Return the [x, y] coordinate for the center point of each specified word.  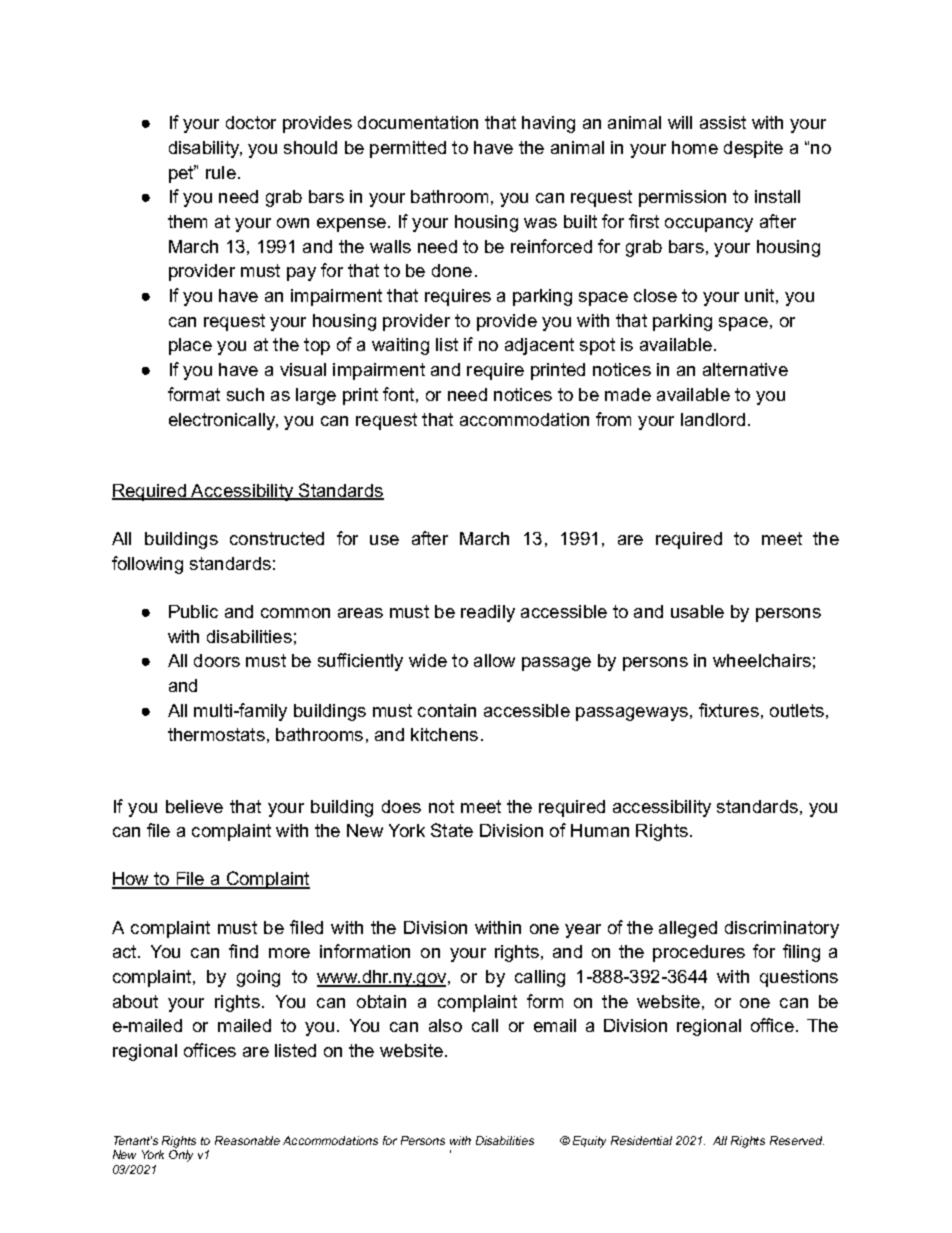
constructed [277, 538]
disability [205, 149]
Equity [589, 1142]
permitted [408, 149]
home [695, 147]
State [452, 830]
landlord [713, 419]
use [384, 540]
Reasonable [247, 1140]
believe [194, 806]
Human [600, 830]
